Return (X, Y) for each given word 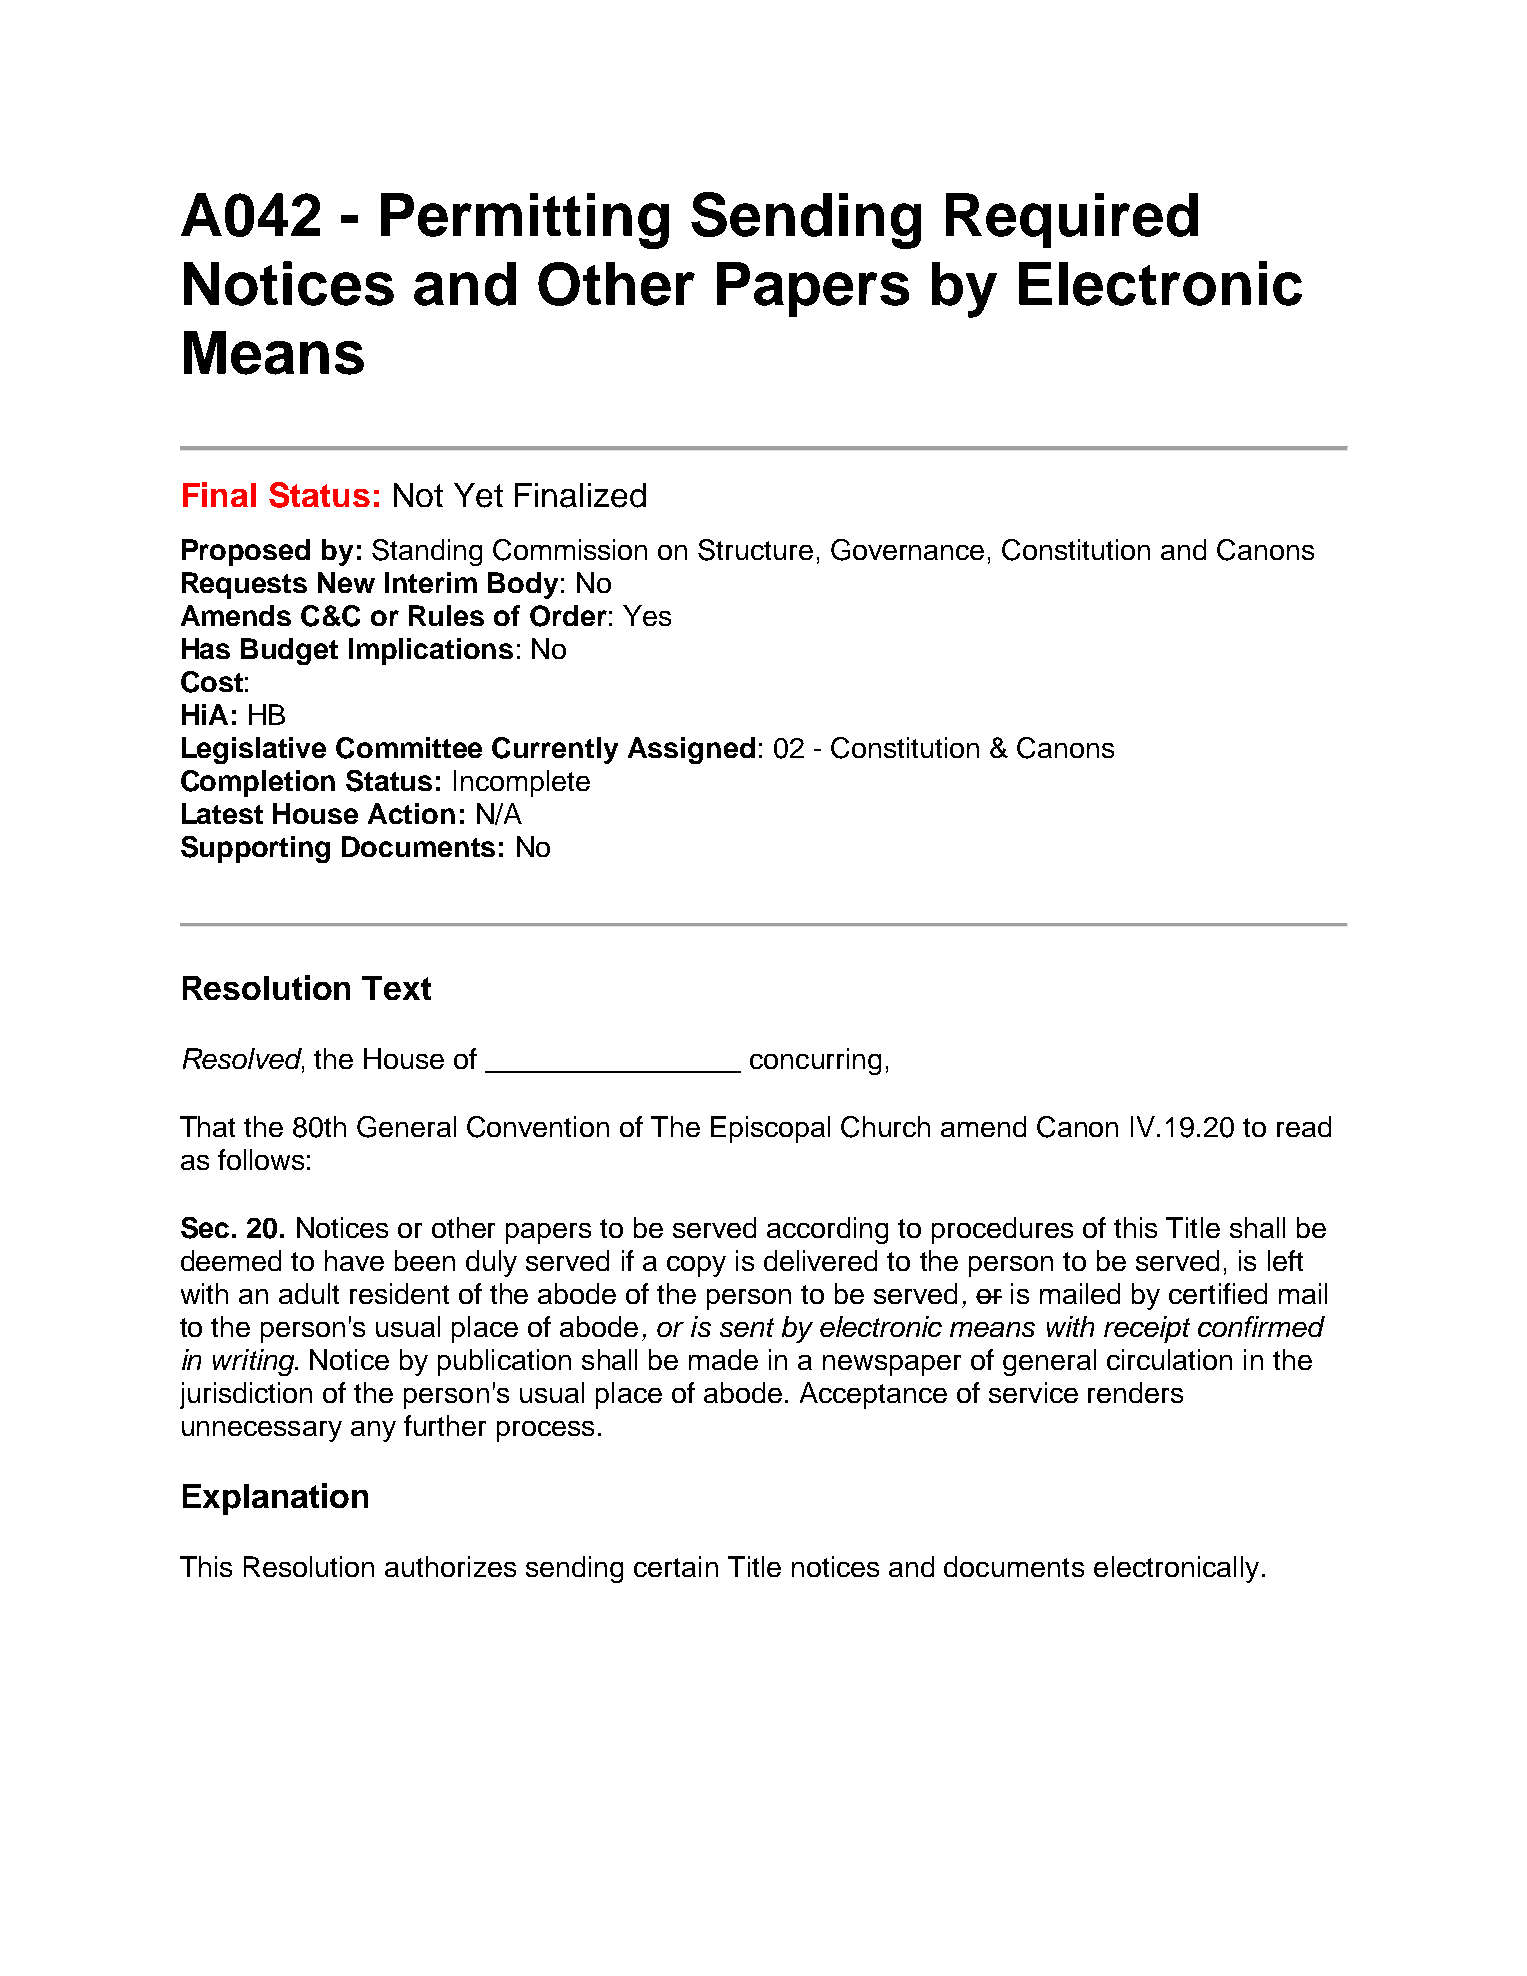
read (1304, 1126)
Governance (907, 550)
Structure (755, 550)
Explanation (275, 1499)
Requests (244, 585)
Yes (647, 615)
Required (1072, 220)
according (827, 1230)
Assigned (691, 750)
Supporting (255, 849)
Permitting (525, 221)
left (1285, 1260)
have (354, 1260)
